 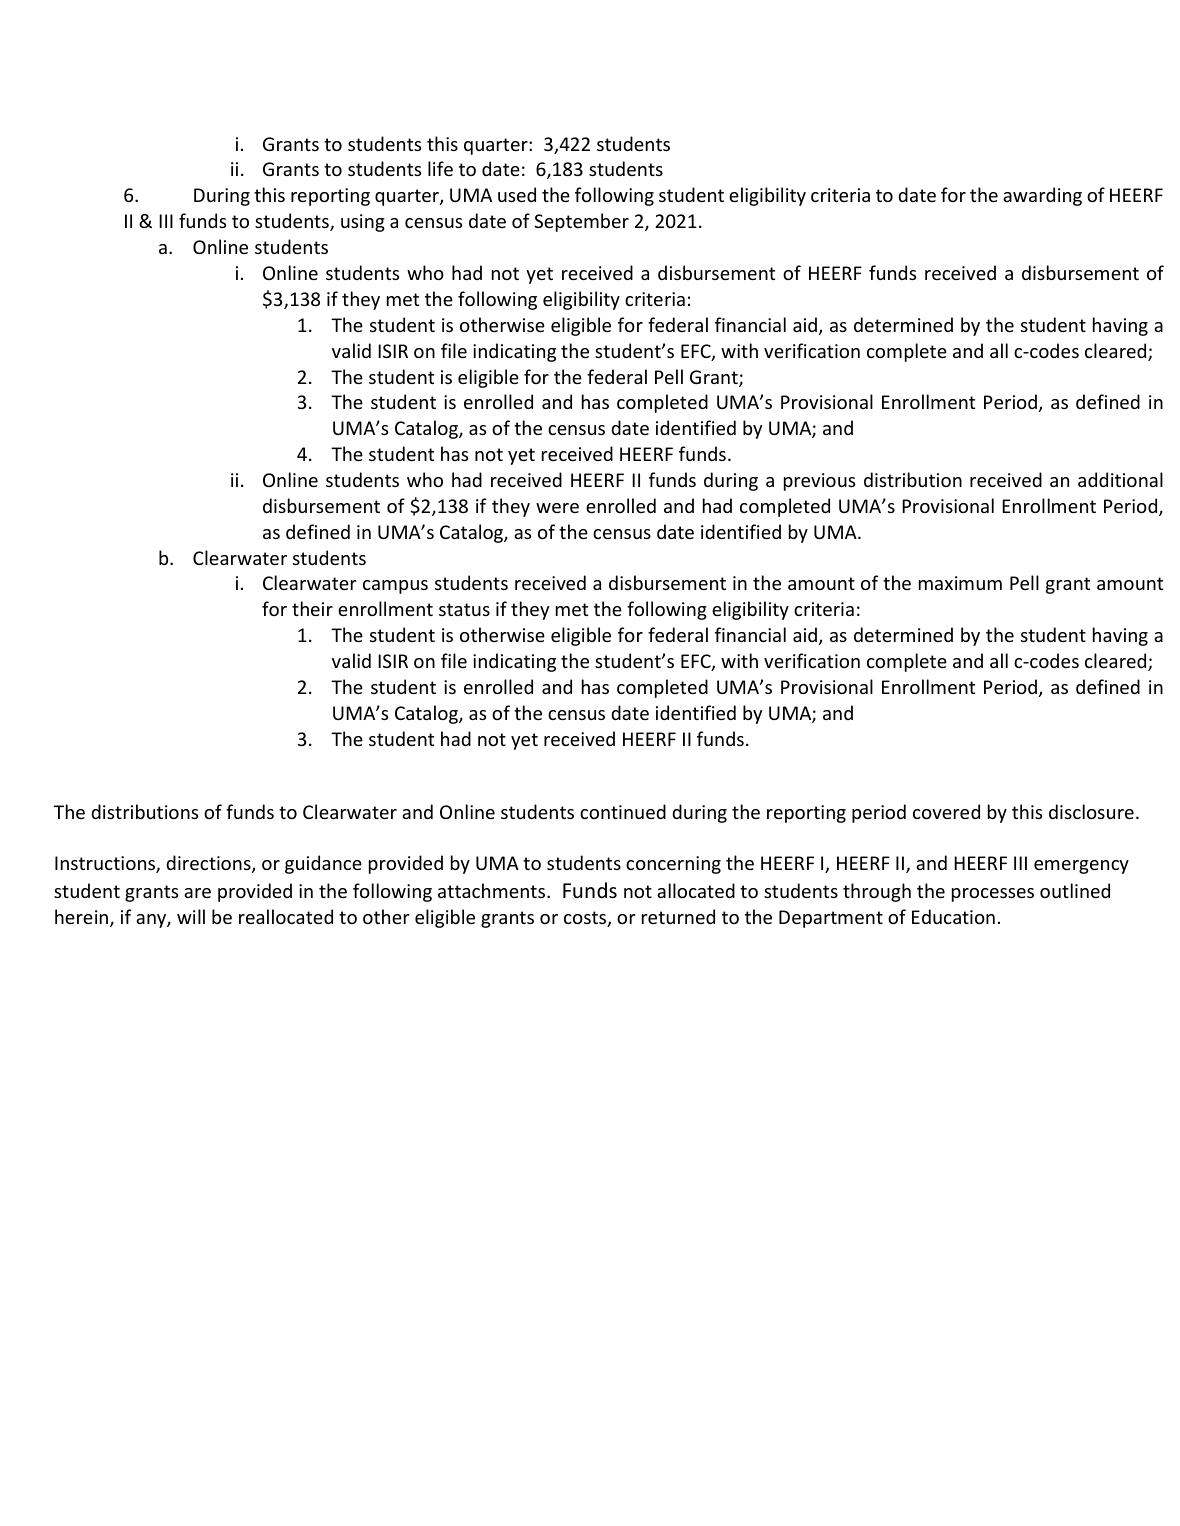 I want to click on processes, so click(x=993, y=895).
